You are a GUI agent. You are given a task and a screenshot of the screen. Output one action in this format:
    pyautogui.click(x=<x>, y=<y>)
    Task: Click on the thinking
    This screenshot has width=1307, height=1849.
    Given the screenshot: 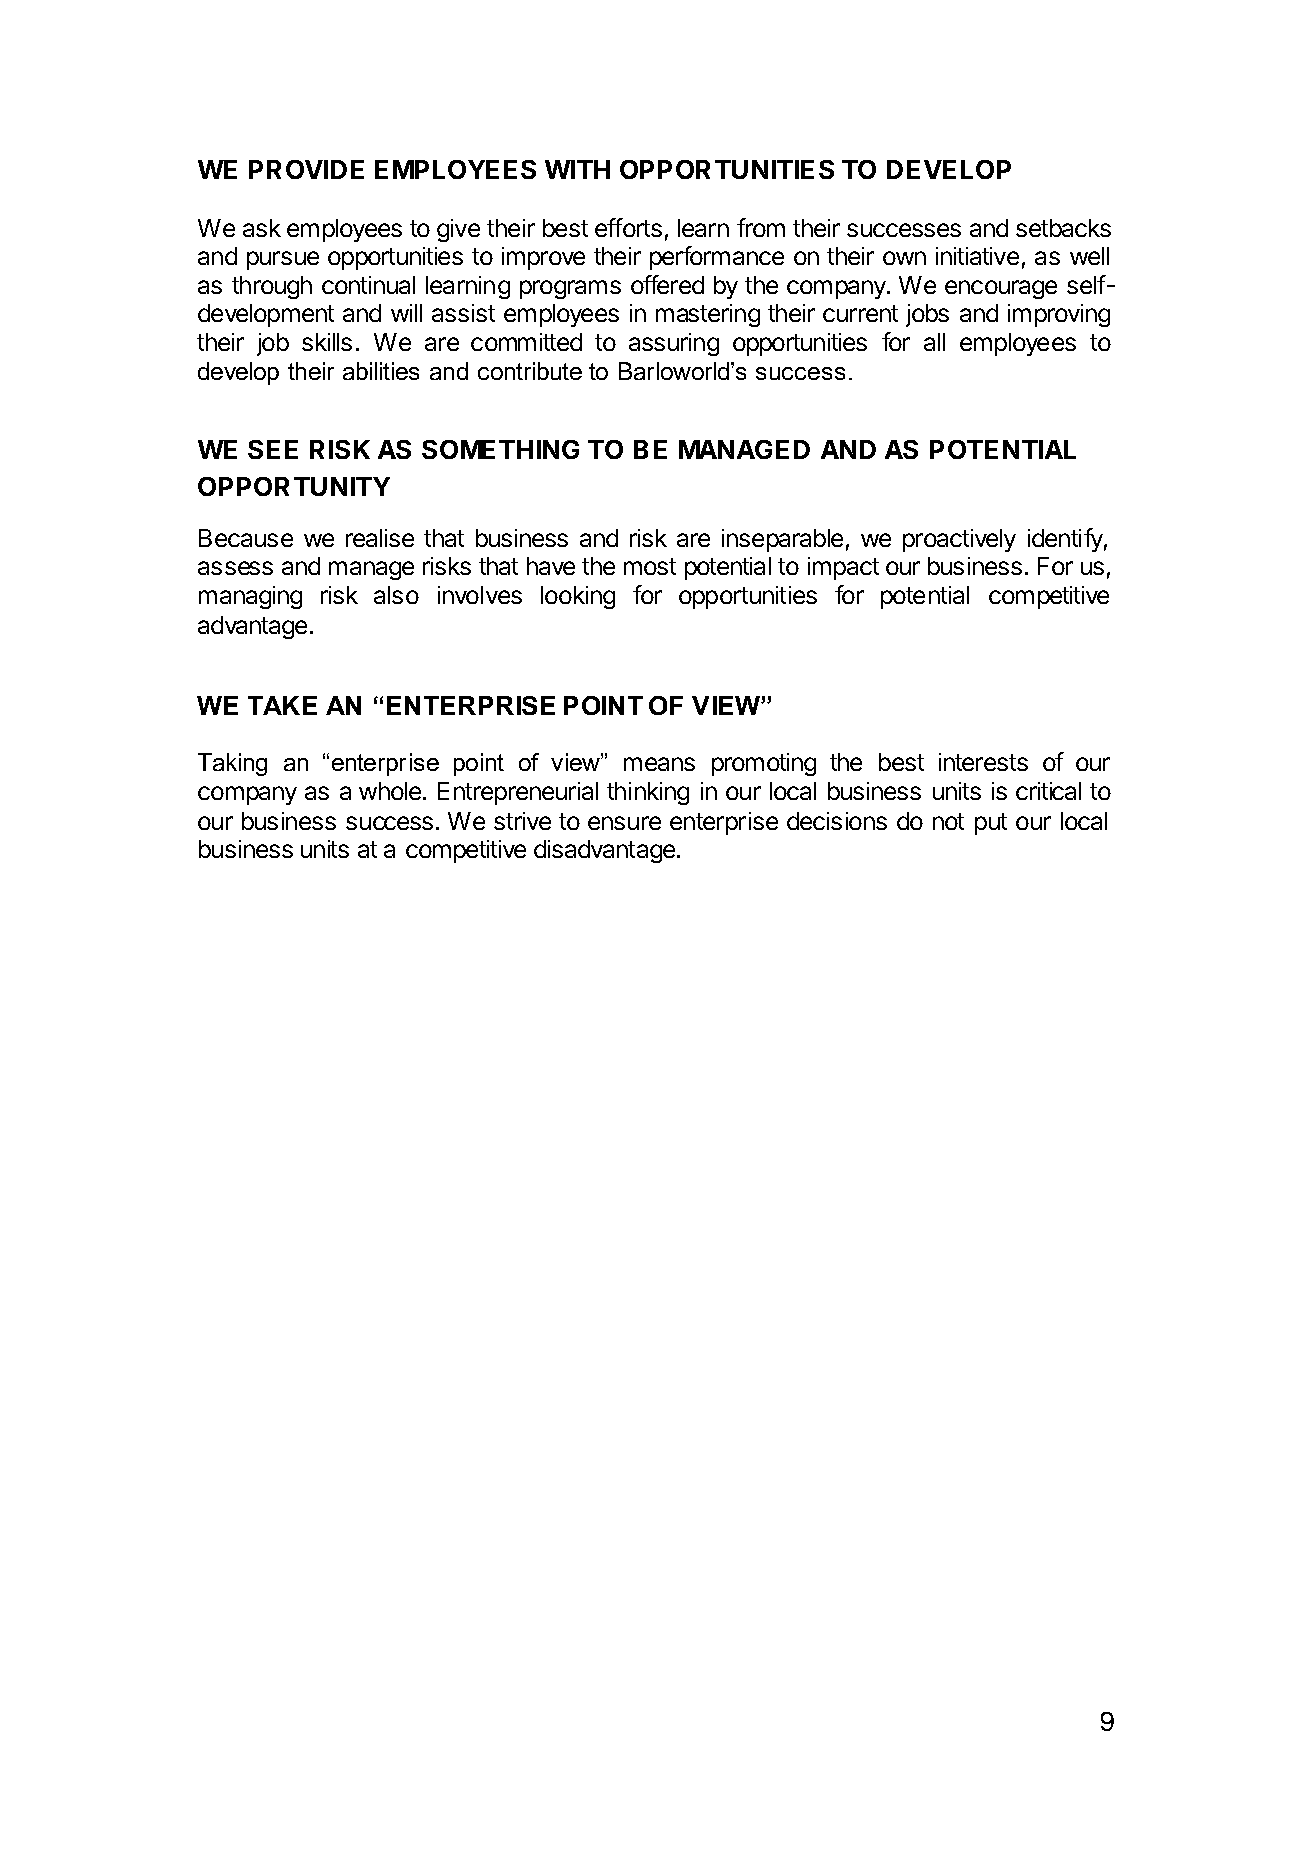 What is the action you would take?
    pyautogui.click(x=648, y=793)
